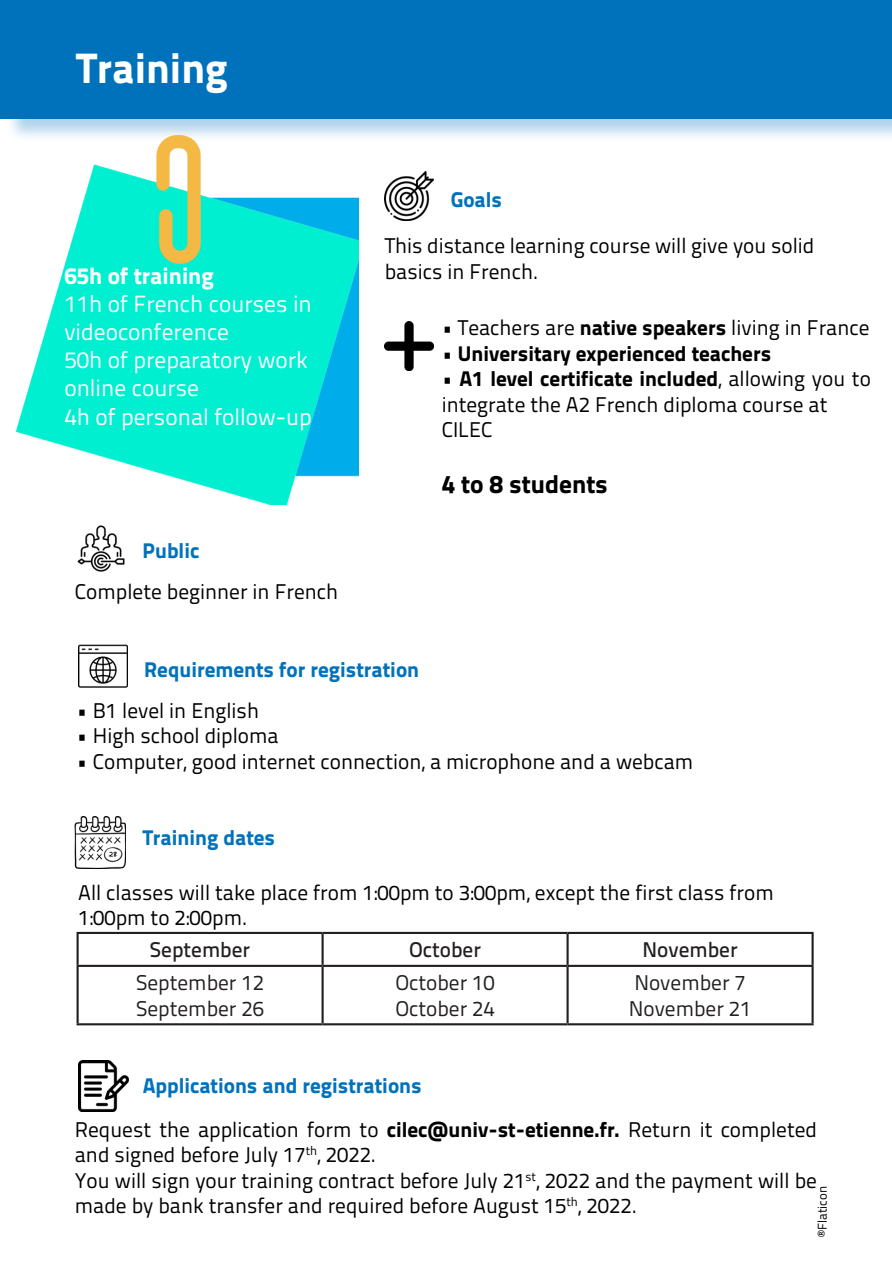 Image resolution: width=892 pixels, height=1265 pixels. What do you see at coordinates (193, 363) in the document?
I see `preparatory` at bounding box center [193, 363].
